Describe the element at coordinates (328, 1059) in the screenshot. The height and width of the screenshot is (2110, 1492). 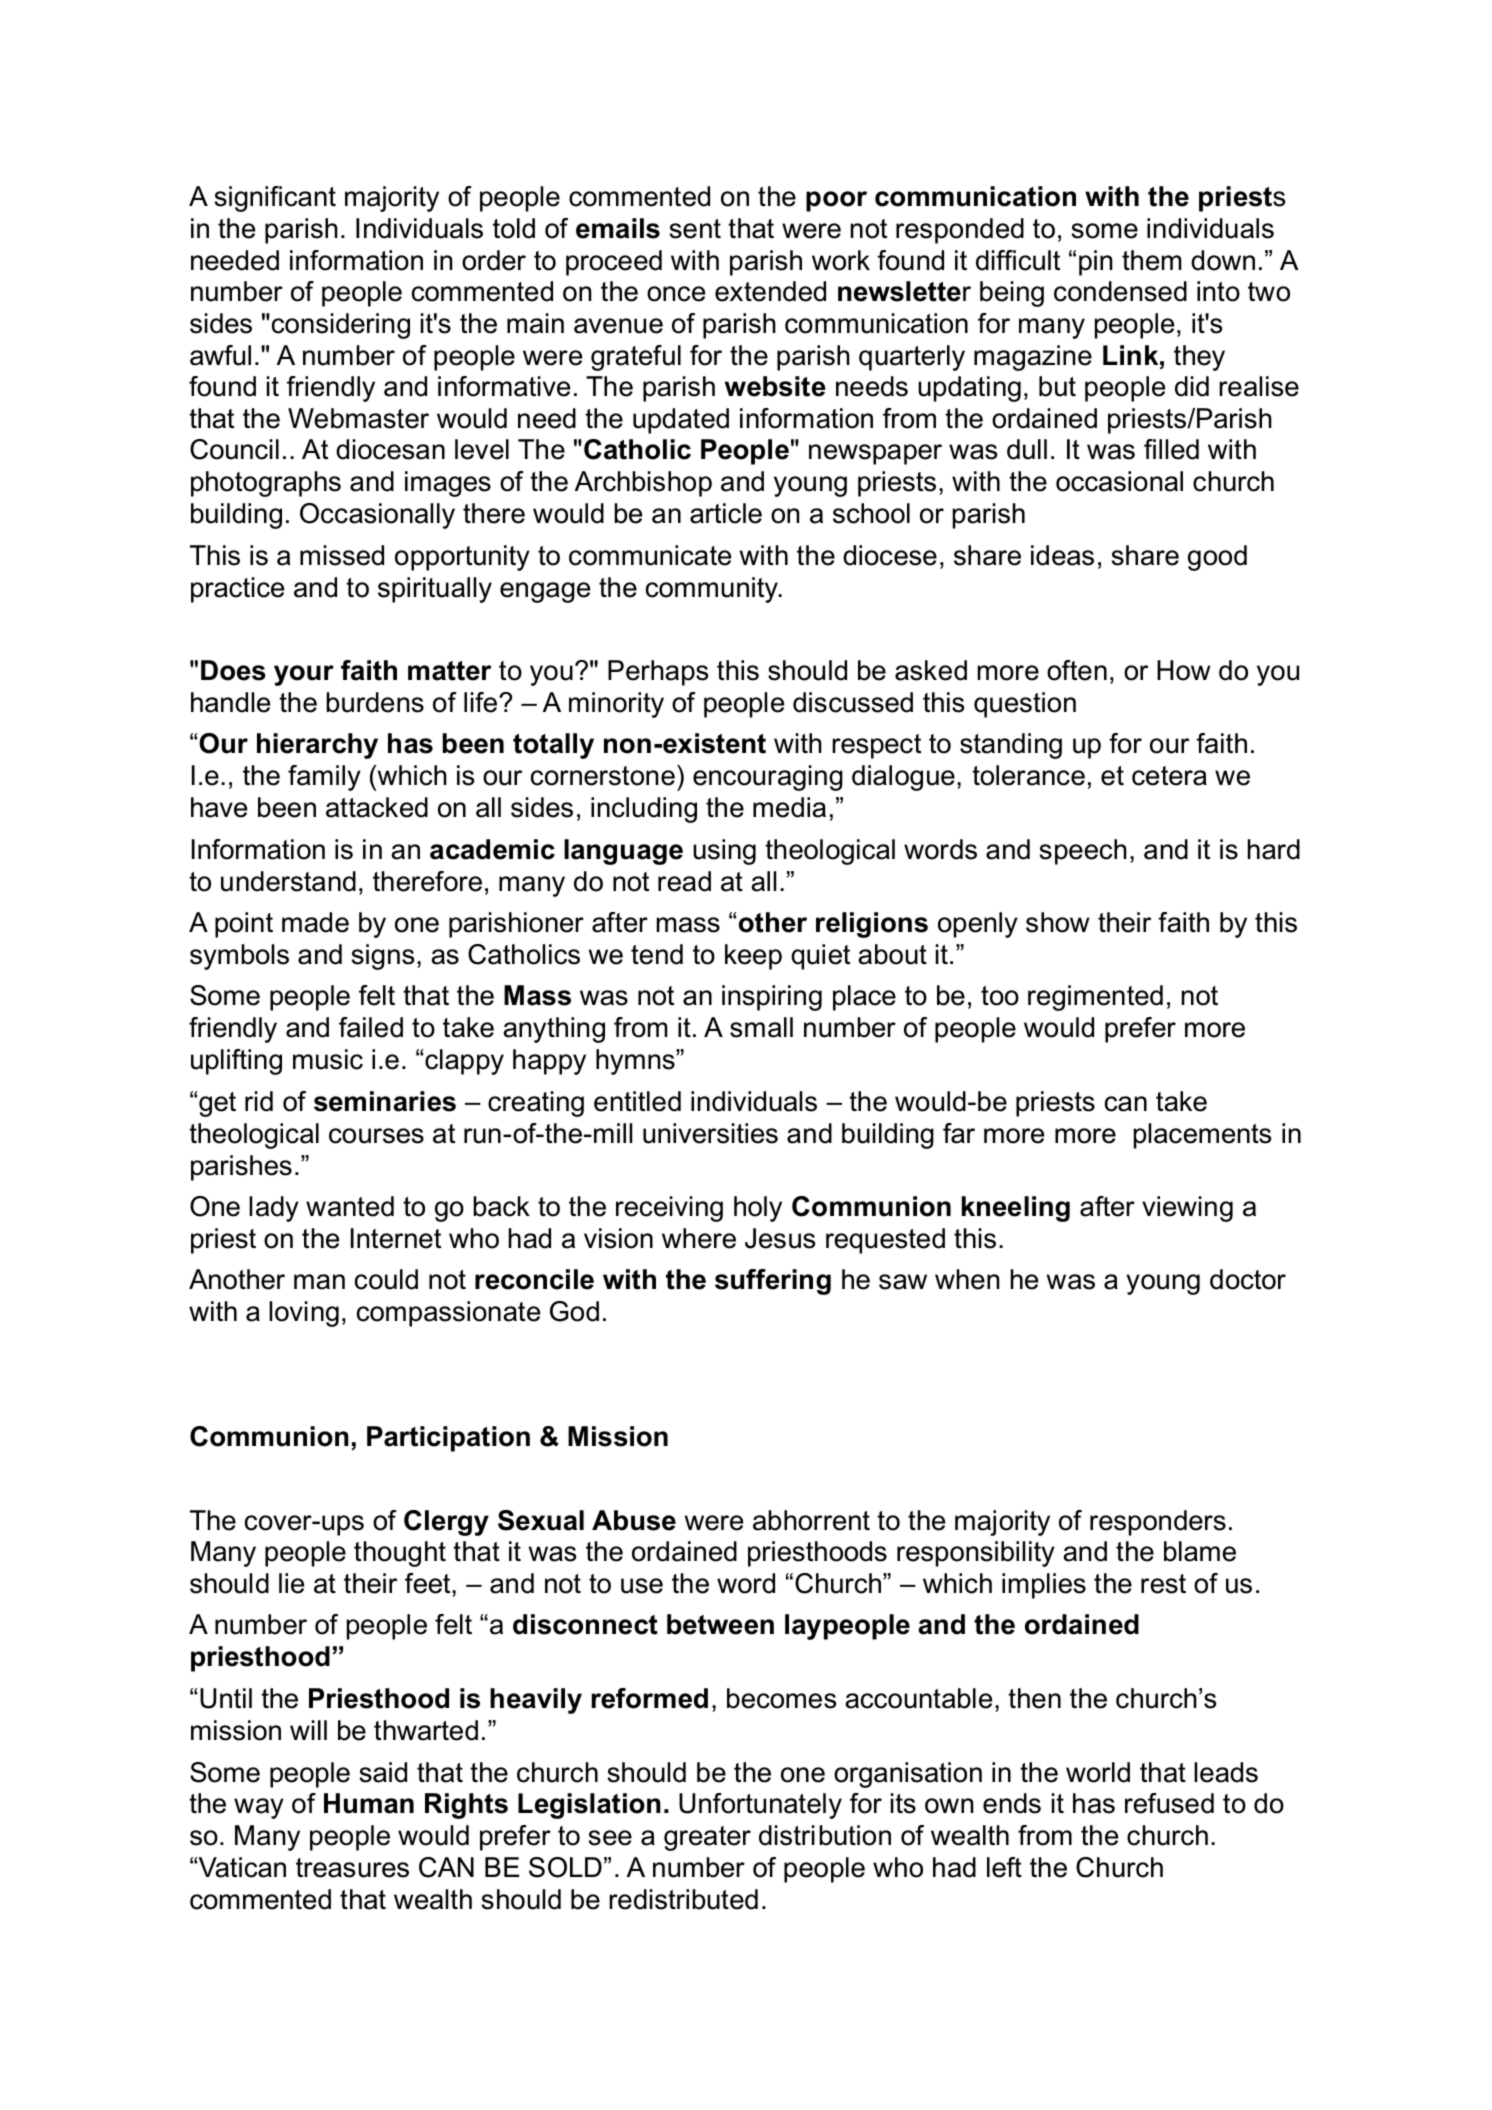
I see `music` at that location.
